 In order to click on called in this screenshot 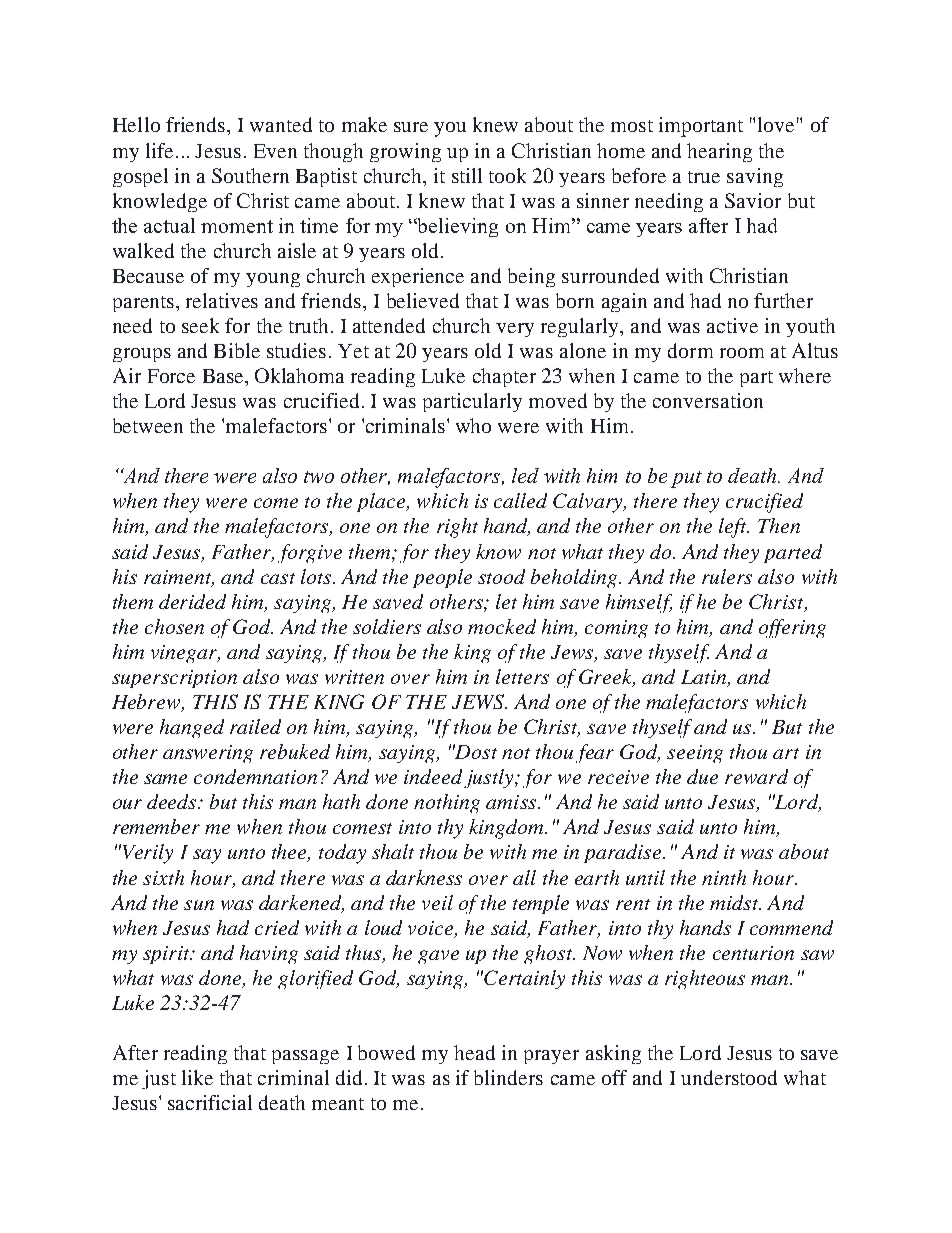, I will do `click(520, 500)`.
